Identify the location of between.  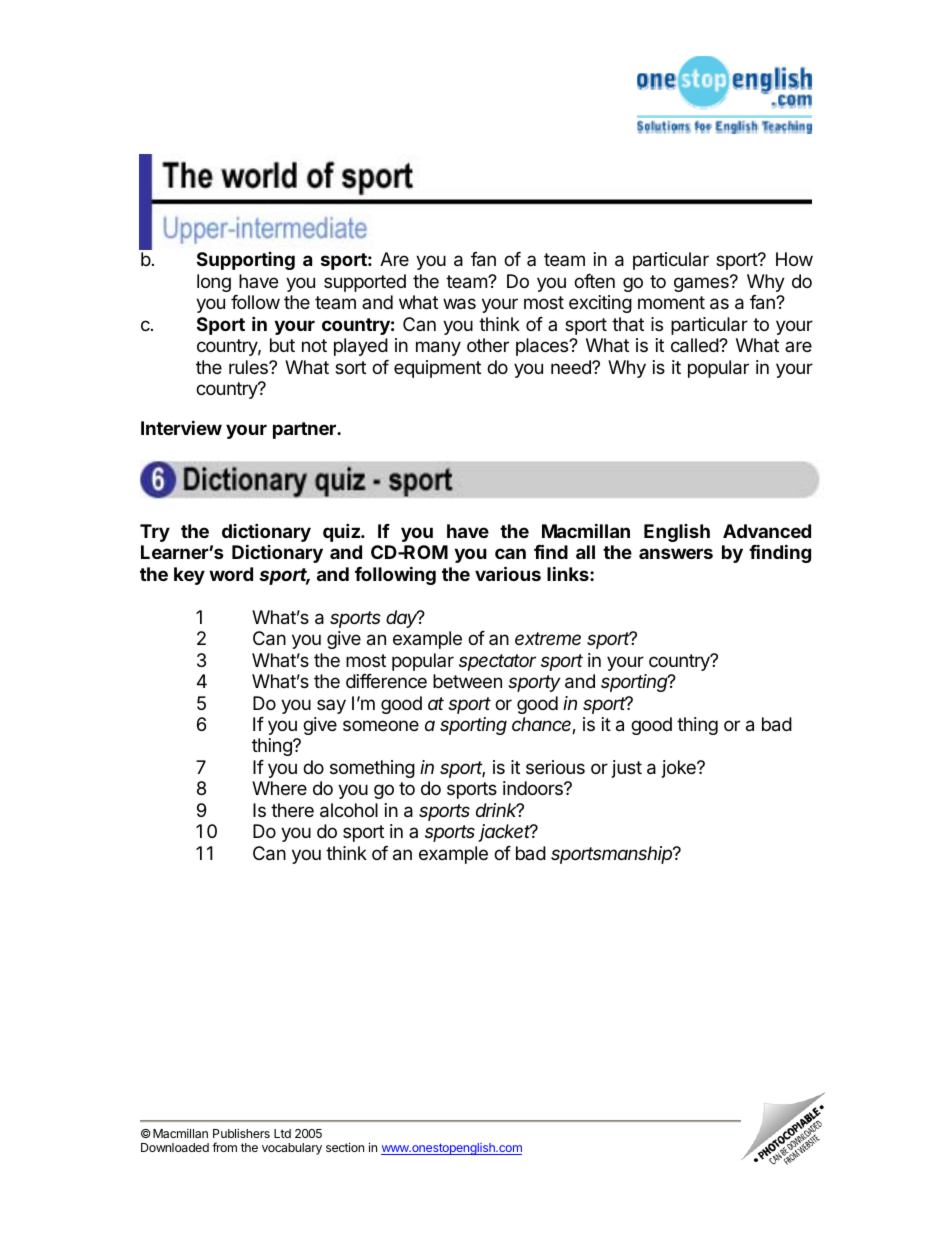
(467, 681).
